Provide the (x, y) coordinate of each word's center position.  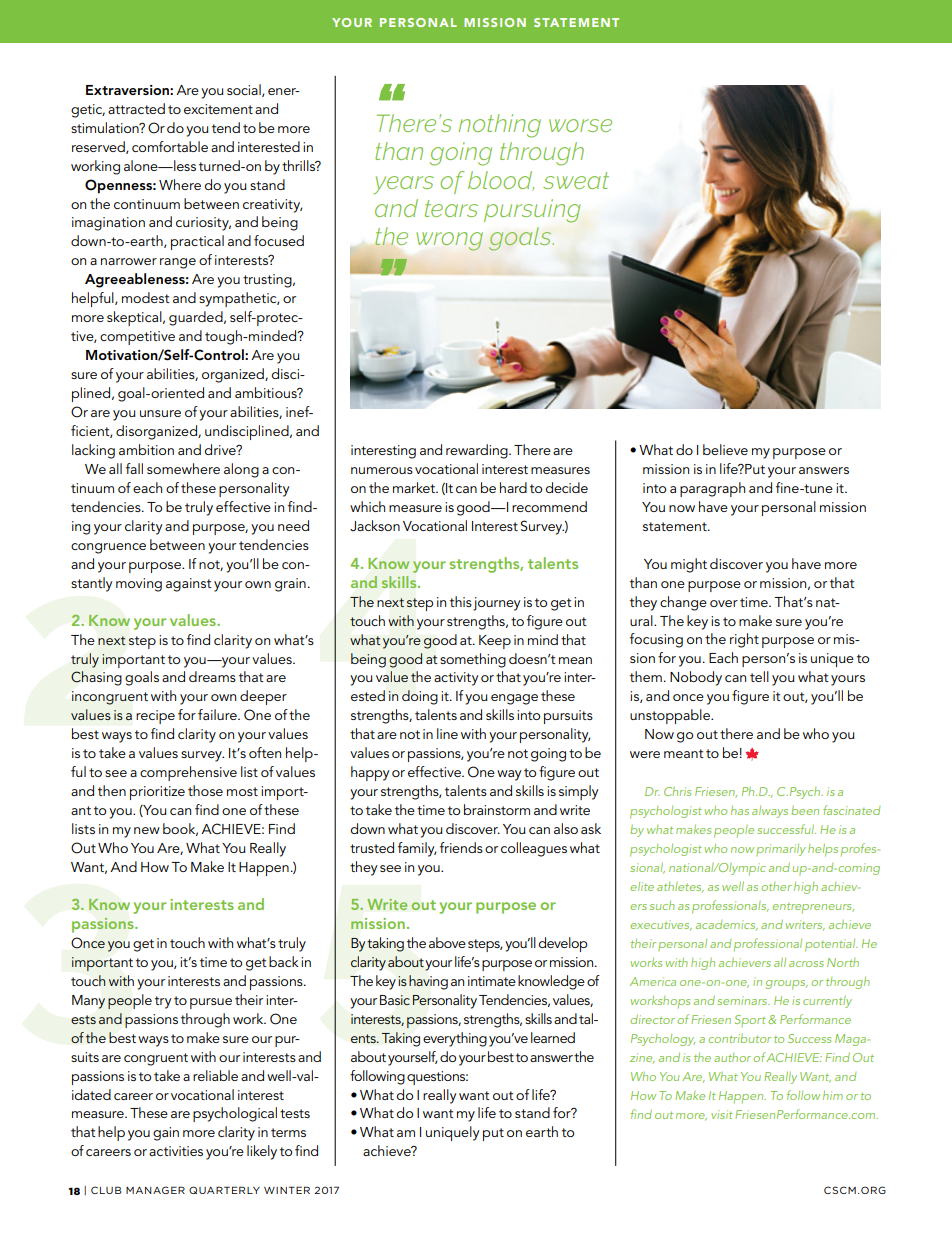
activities (176, 1151)
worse (580, 125)
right (744, 640)
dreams (212, 676)
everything (455, 1039)
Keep (495, 642)
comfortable (170, 146)
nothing (500, 126)
